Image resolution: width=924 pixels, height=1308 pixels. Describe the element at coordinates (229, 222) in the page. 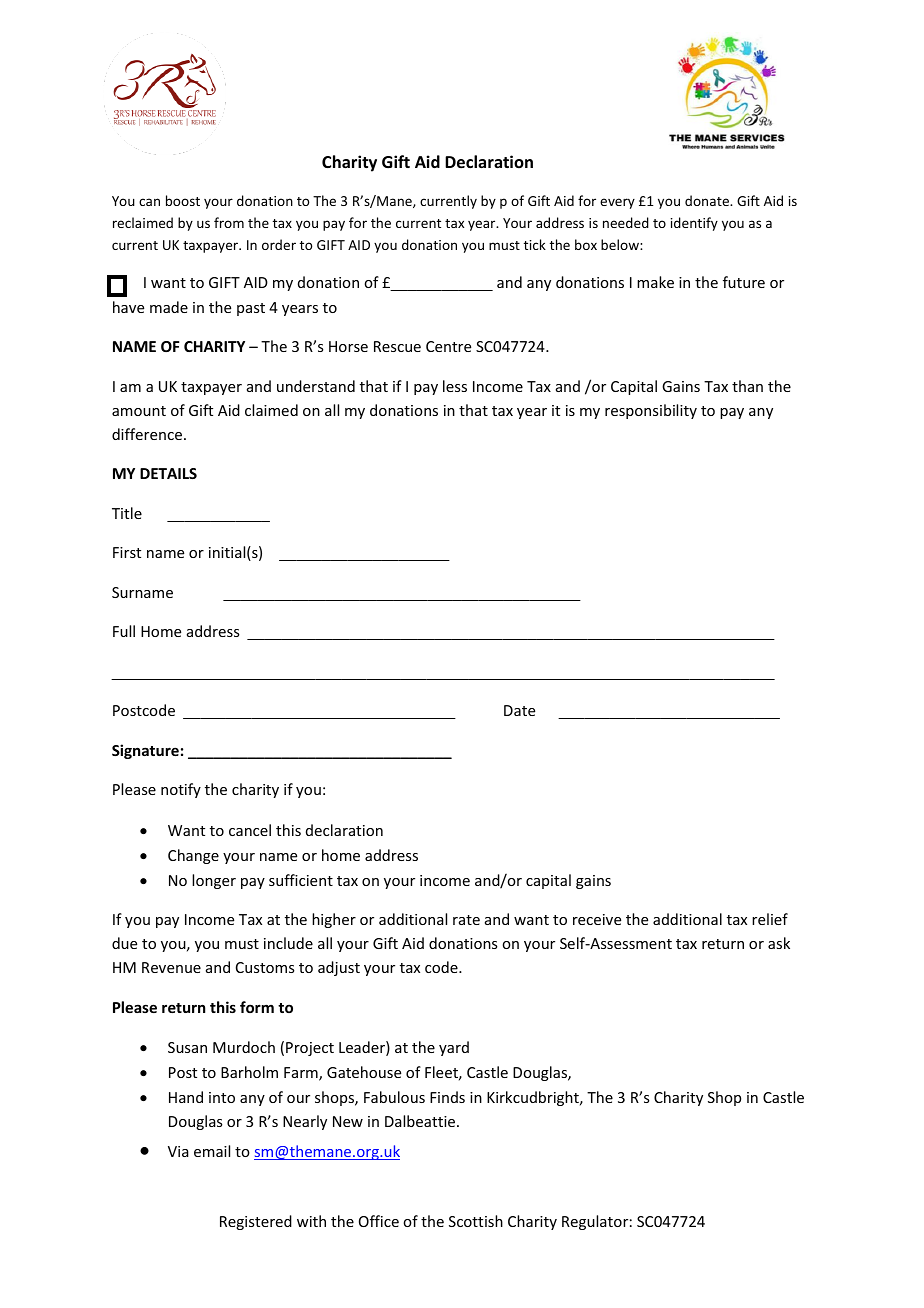

I see `from` at that location.
